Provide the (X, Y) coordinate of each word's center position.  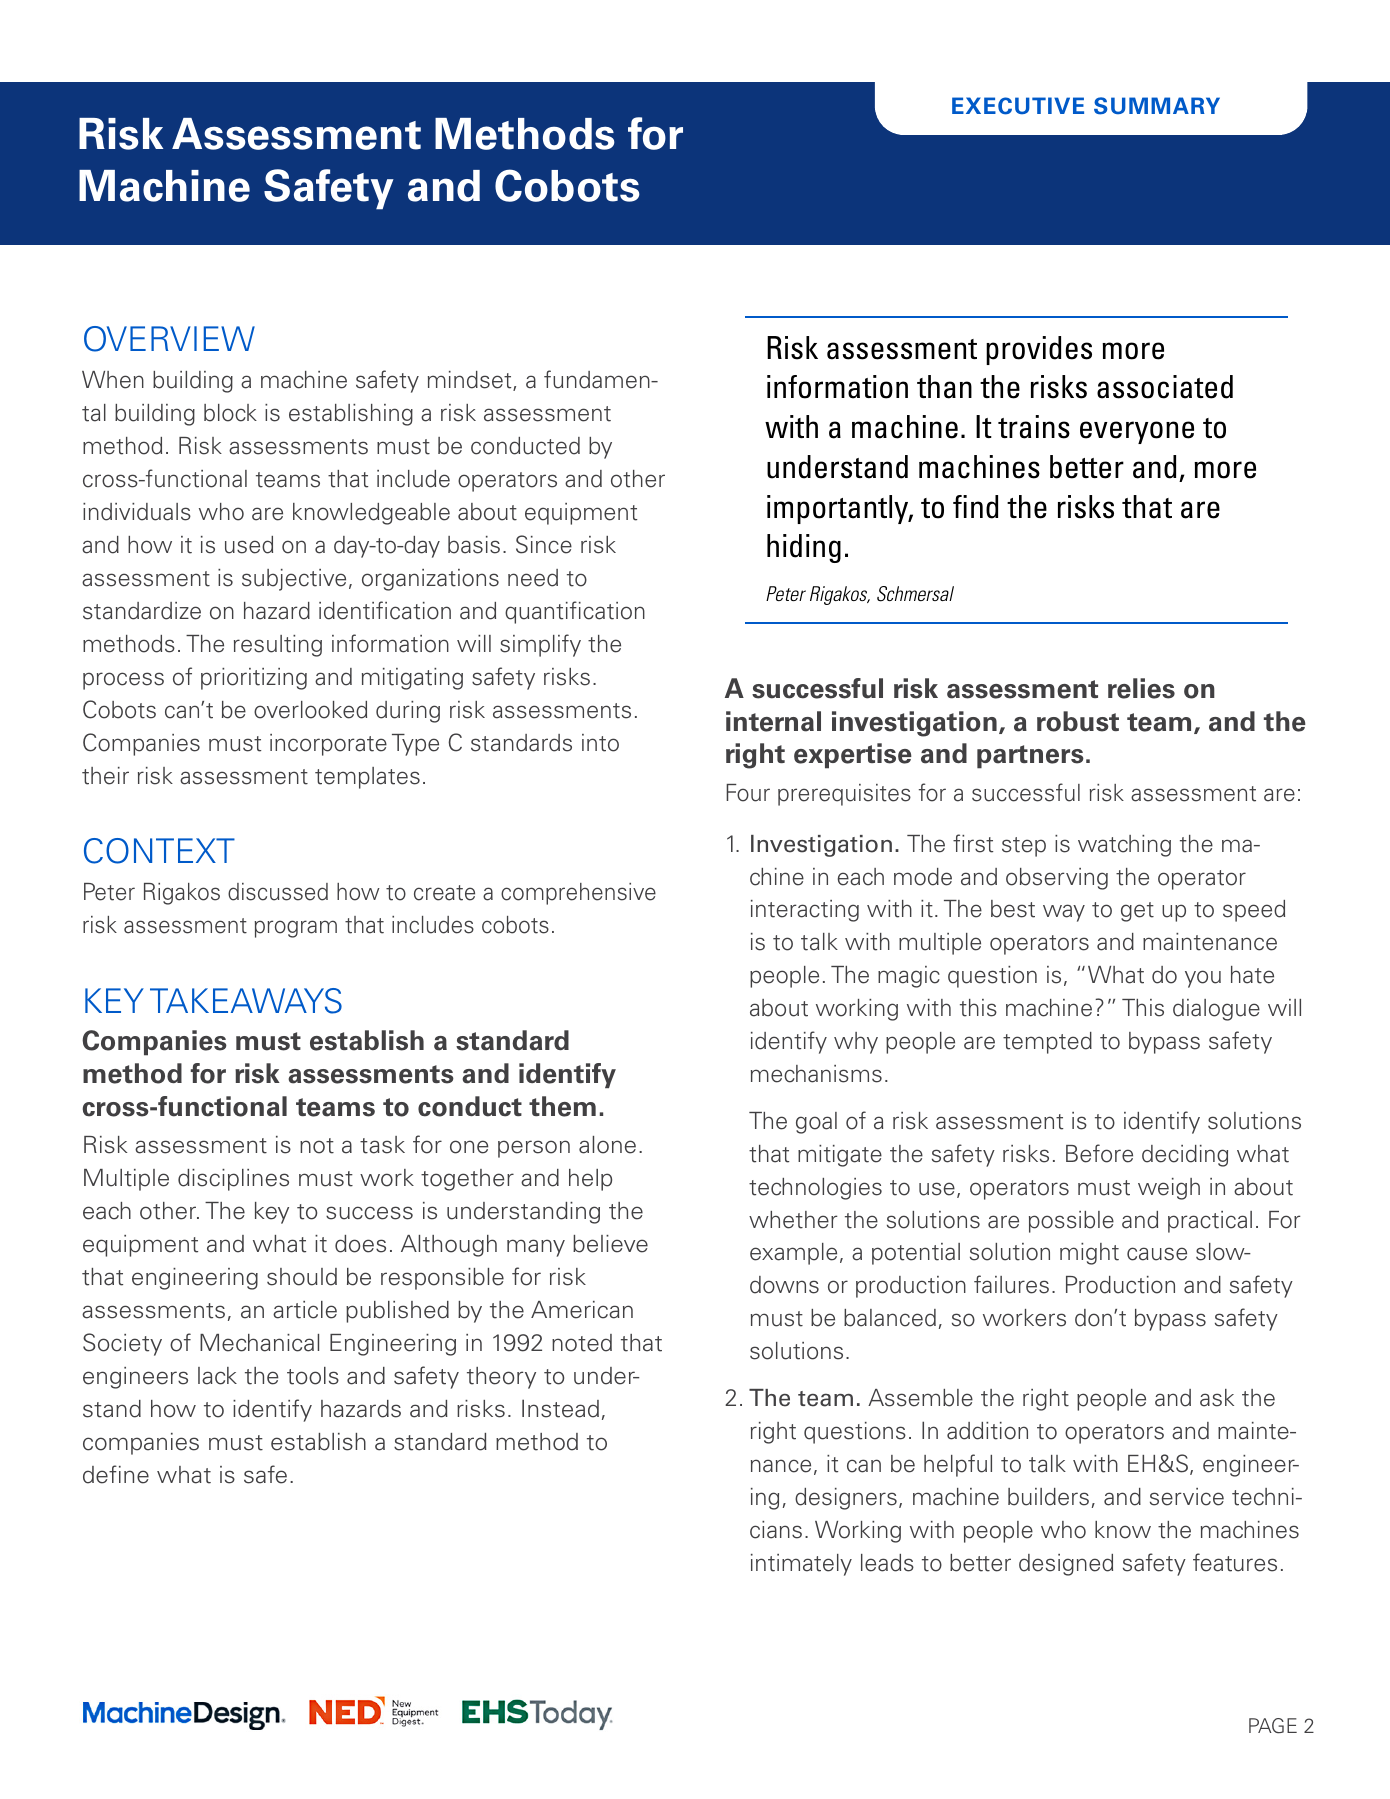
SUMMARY (1157, 106)
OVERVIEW (169, 339)
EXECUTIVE (1018, 106)
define (116, 1474)
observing (1057, 879)
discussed (278, 892)
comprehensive (578, 894)
